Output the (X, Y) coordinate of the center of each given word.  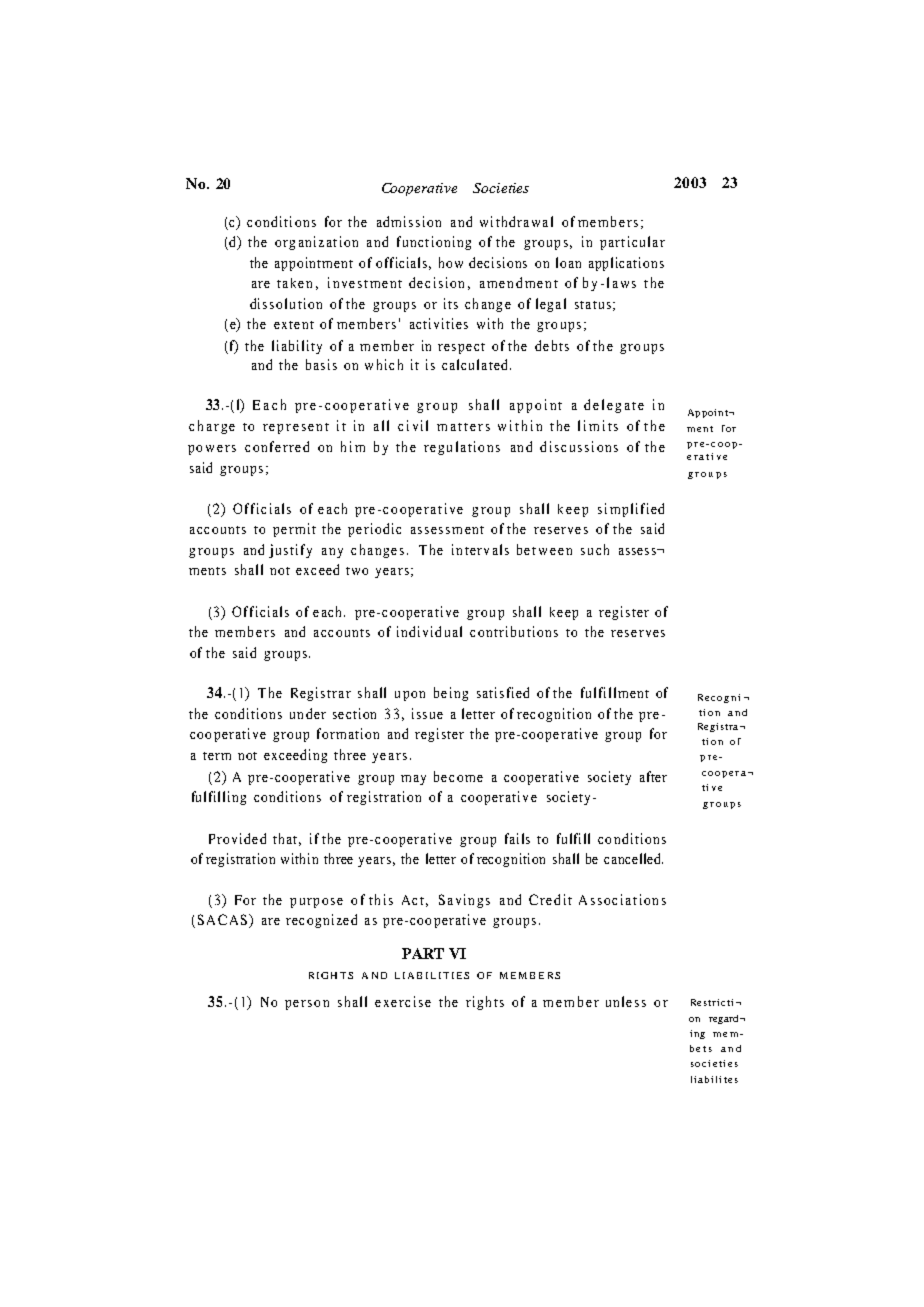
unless (626, 1001)
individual (429, 631)
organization (316, 243)
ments (207, 571)
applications (626, 264)
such (595, 549)
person (307, 1005)
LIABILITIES (432, 975)
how (451, 262)
